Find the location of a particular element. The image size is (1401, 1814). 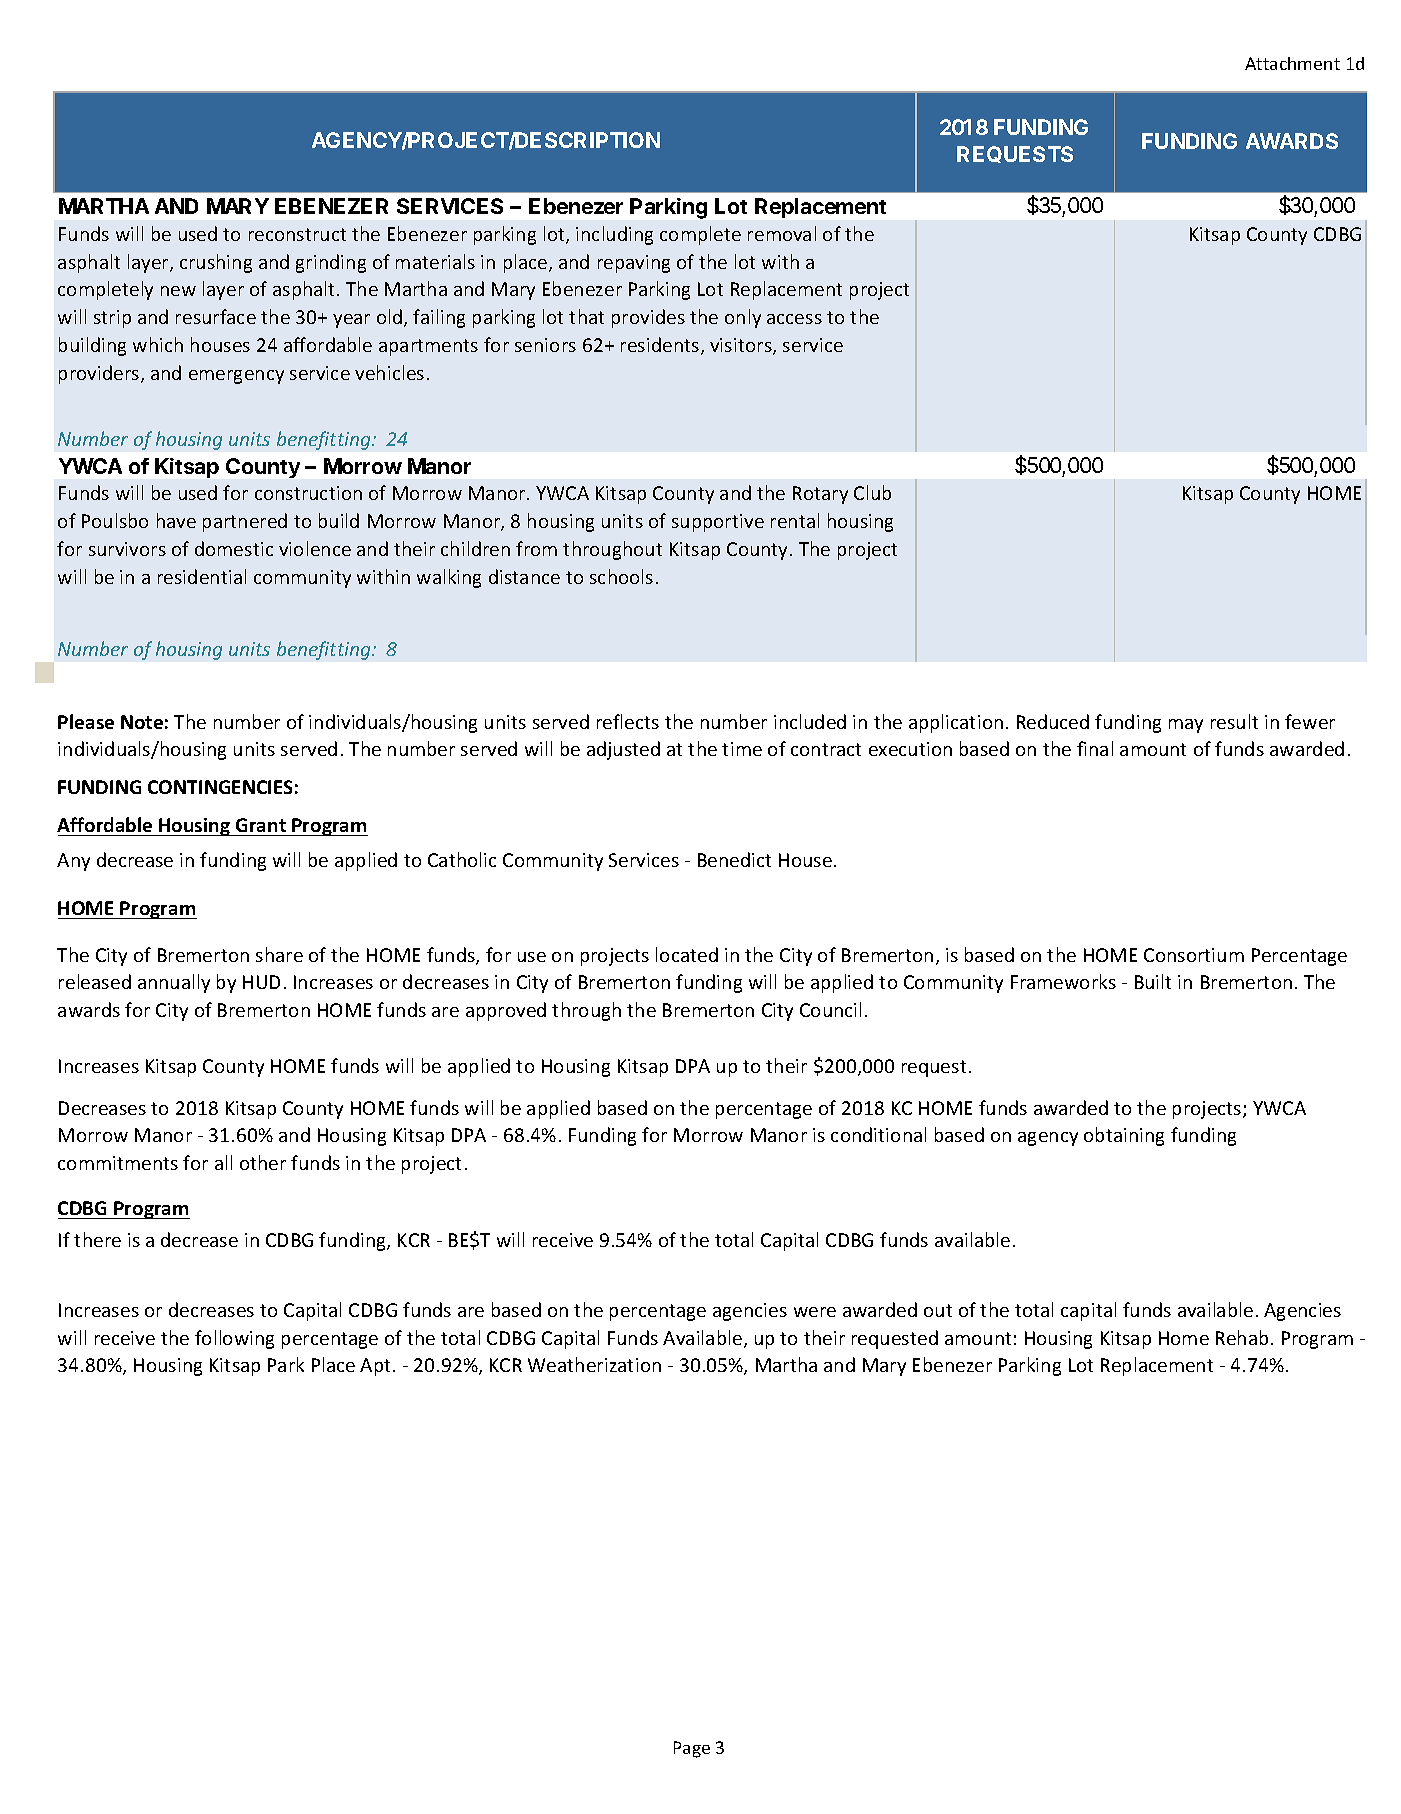

reconstruct is located at coordinates (297, 234).
